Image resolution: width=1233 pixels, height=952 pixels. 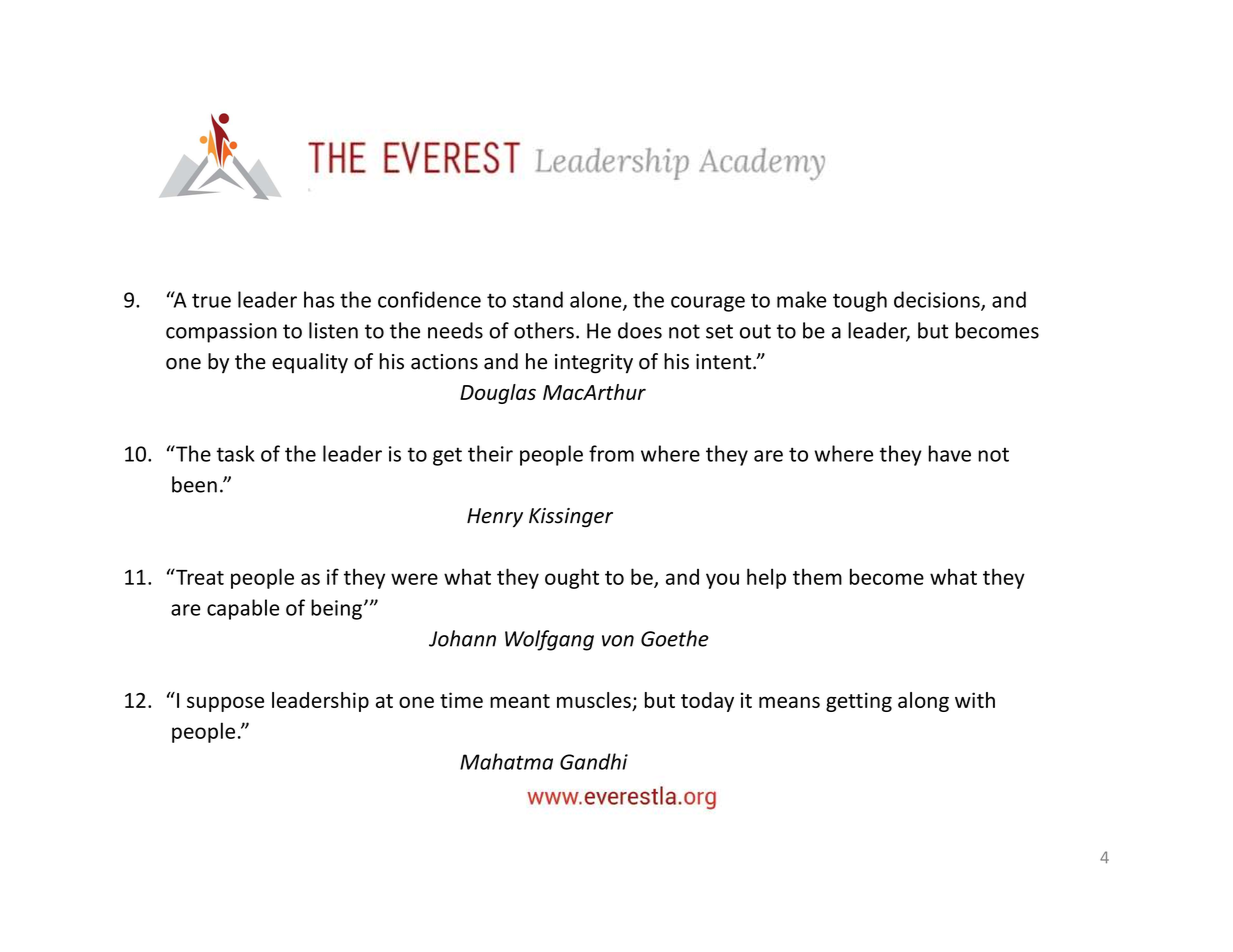 What do you see at coordinates (572, 578) in the page?
I see `ought` at bounding box center [572, 578].
